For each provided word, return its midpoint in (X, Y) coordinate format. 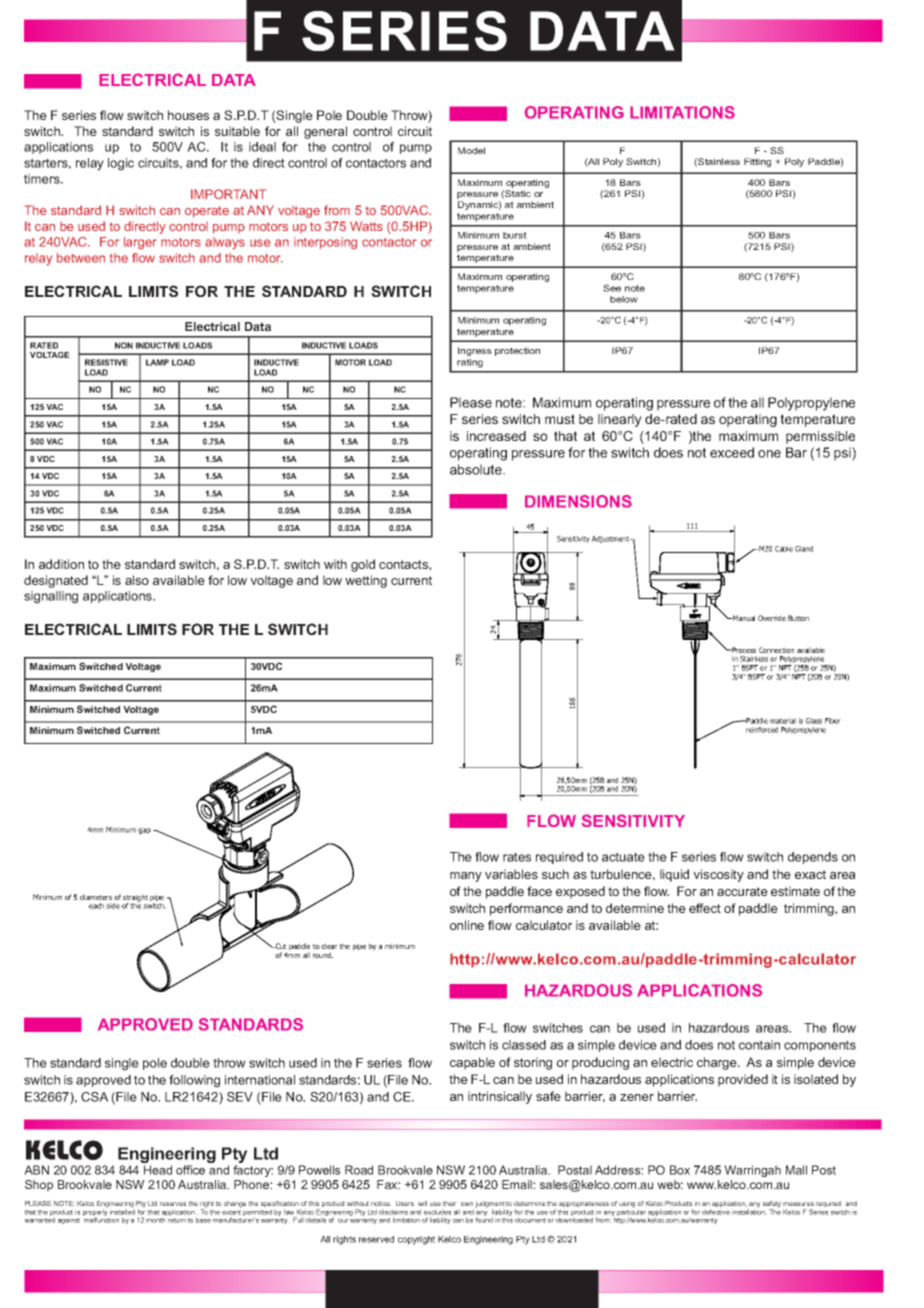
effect (705, 908)
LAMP (157, 362)
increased (496, 436)
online (467, 925)
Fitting (757, 162)
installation (749, 1211)
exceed (732, 452)
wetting (366, 581)
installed (122, 1211)
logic (121, 164)
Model (471, 150)
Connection (776, 650)
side (113, 906)
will (422, 1203)
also (137, 580)
